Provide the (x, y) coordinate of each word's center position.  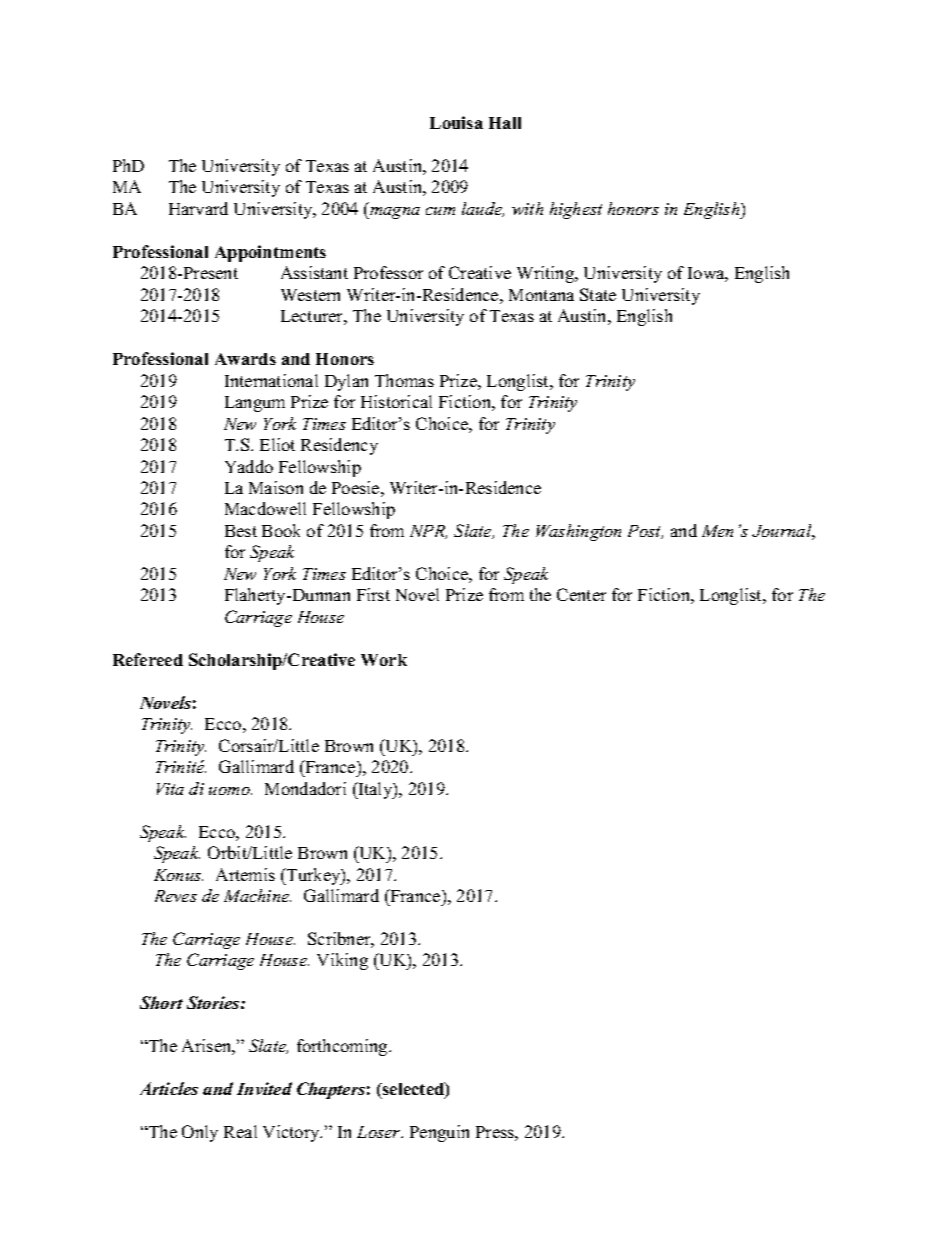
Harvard (198, 208)
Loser (380, 1132)
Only (200, 1133)
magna (394, 213)
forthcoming (343, 1047)
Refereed (148, 659)
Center (581, 594)
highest (576, 210)
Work (384, 660)
